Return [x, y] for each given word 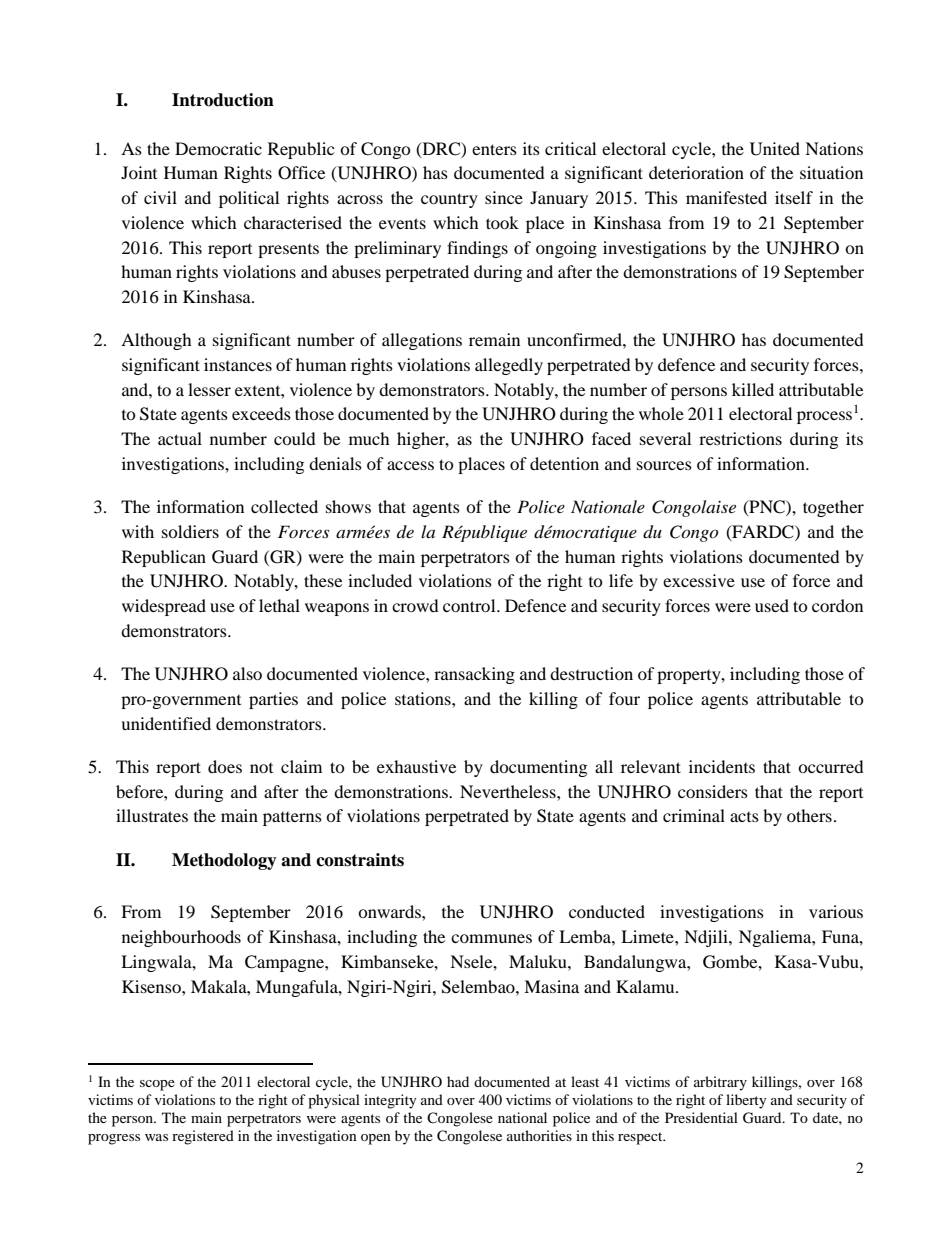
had [458, 1081]
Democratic [218, 148]
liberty [746, 1101]
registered [203, 1137]
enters [494, 149]
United [775, 149]
